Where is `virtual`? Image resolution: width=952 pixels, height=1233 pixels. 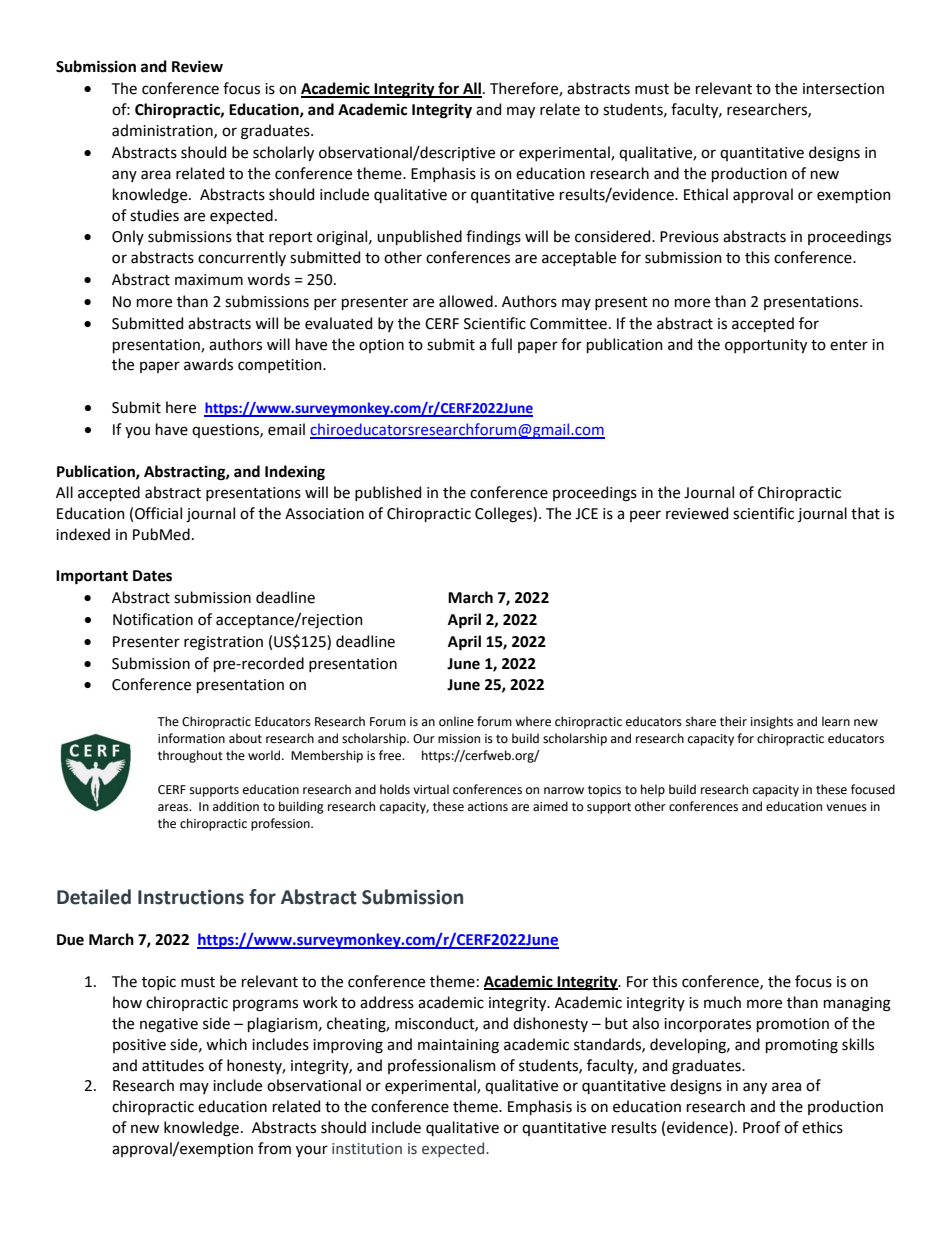 virtual is located at coordinates (431, 789).
